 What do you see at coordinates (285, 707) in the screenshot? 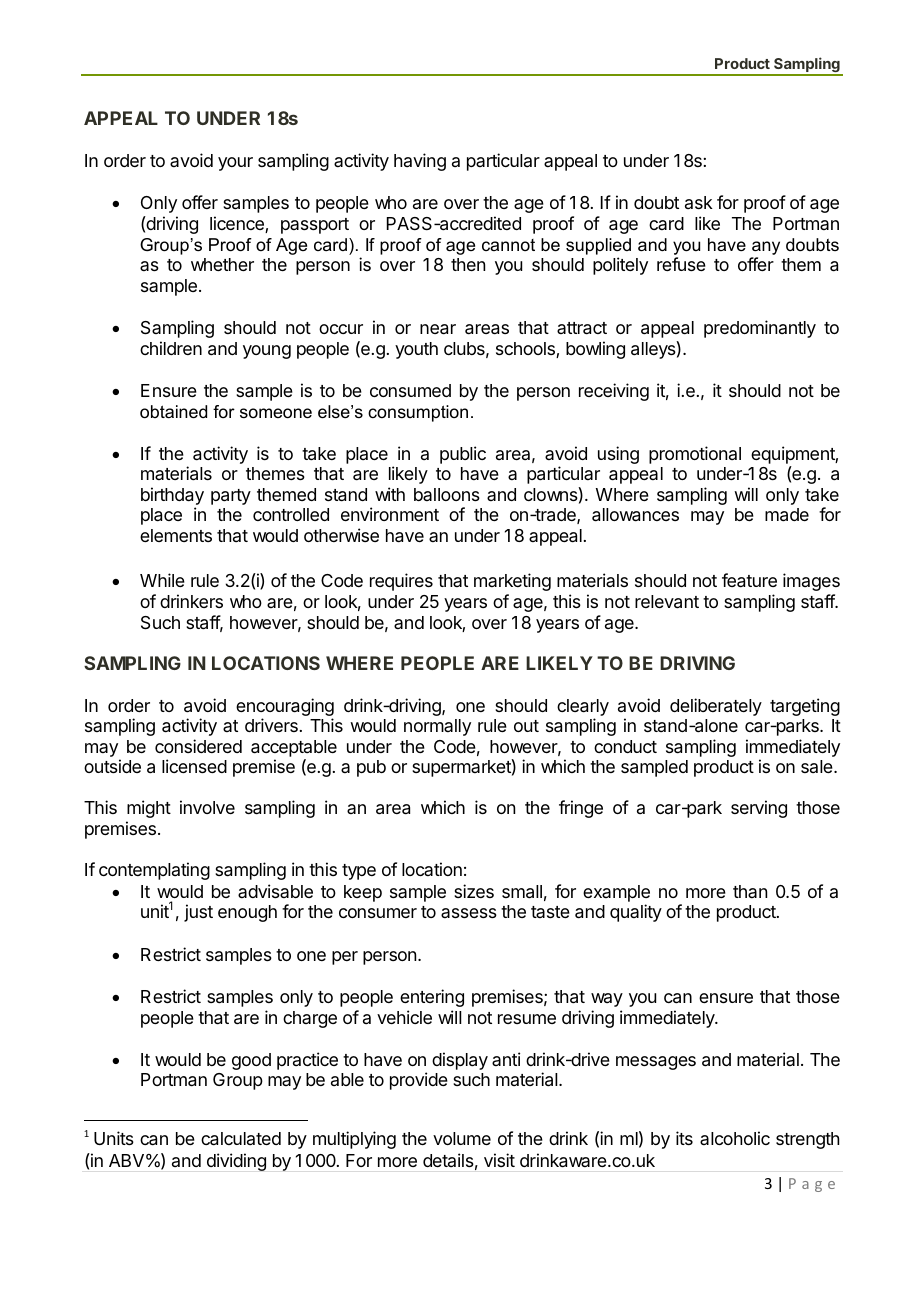
I see `encouraging` at bounding box center [285, 707].
